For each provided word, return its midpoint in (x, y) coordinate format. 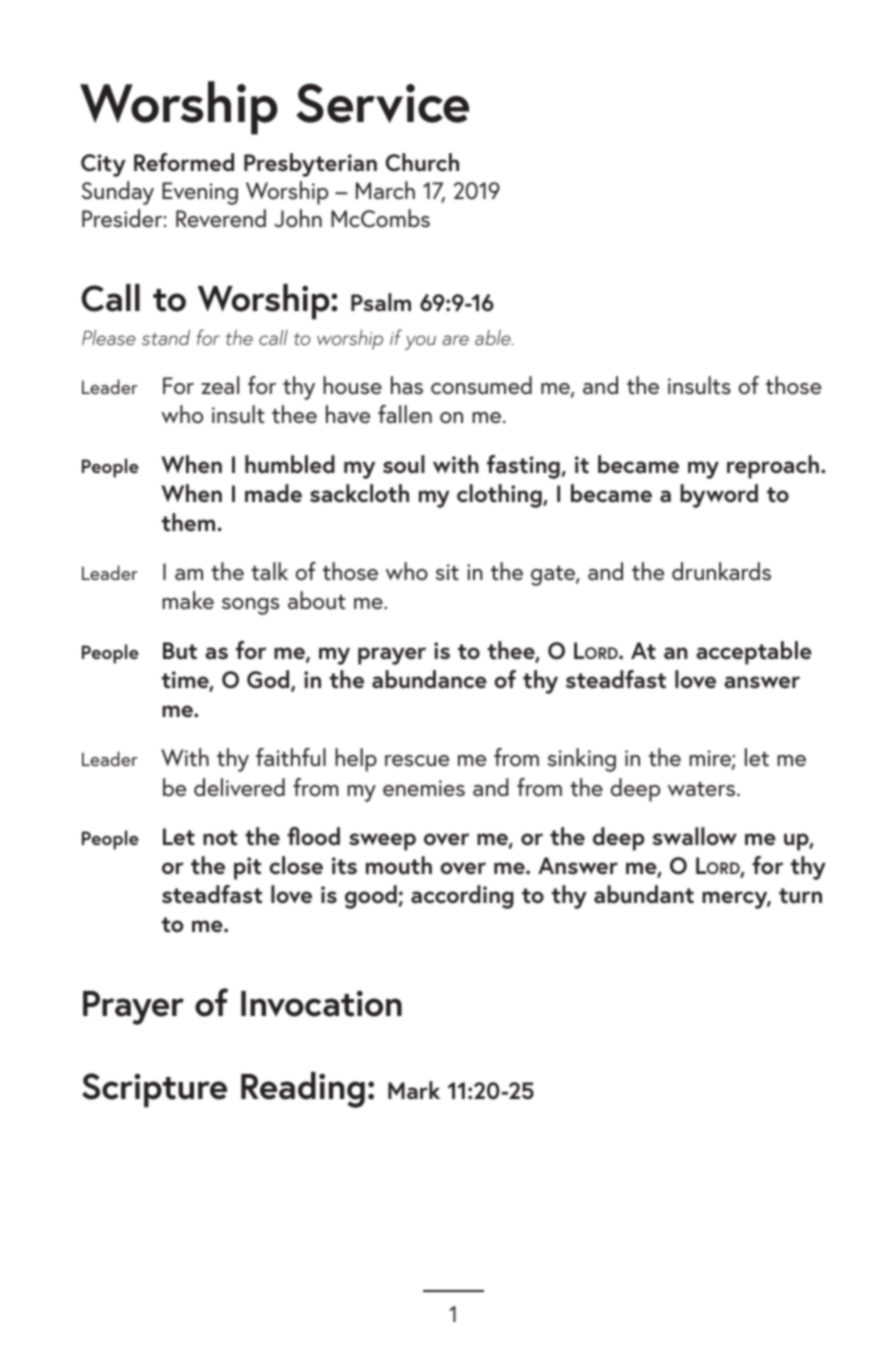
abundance (429, 679)
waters (703, 789)
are (455, 340)
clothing (500, 496)
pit (248, 868)
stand (166, 337)
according (462, 897)
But (180, 651)
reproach (773, 467)
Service (383, 103)
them (189, 522)
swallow (694, 836)
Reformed (184, 162)
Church (422, 162)
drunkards (721, 571)
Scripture (154, 1090)
